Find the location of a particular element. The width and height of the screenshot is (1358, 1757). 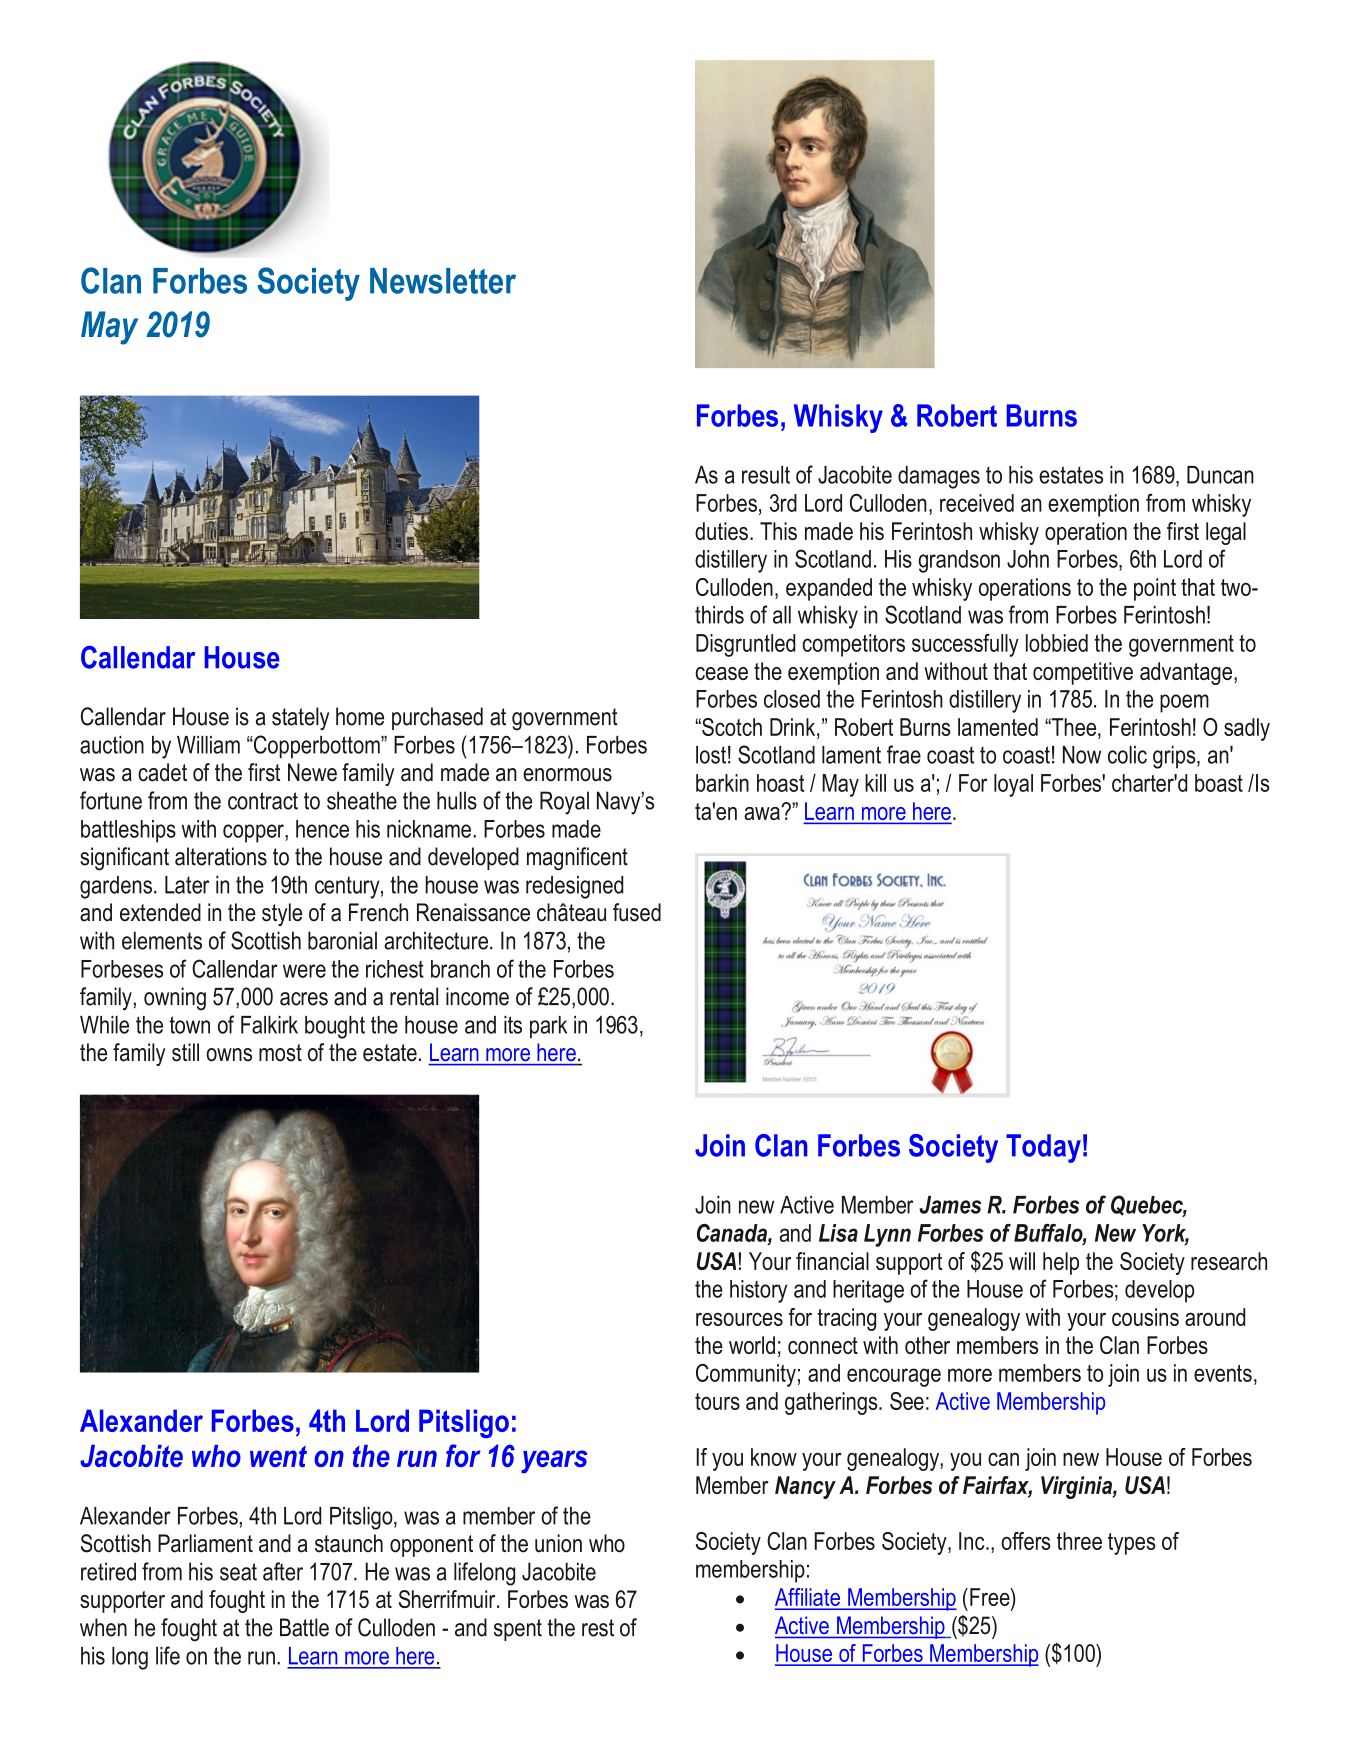

rest is located at coordinates (598, 1628).
